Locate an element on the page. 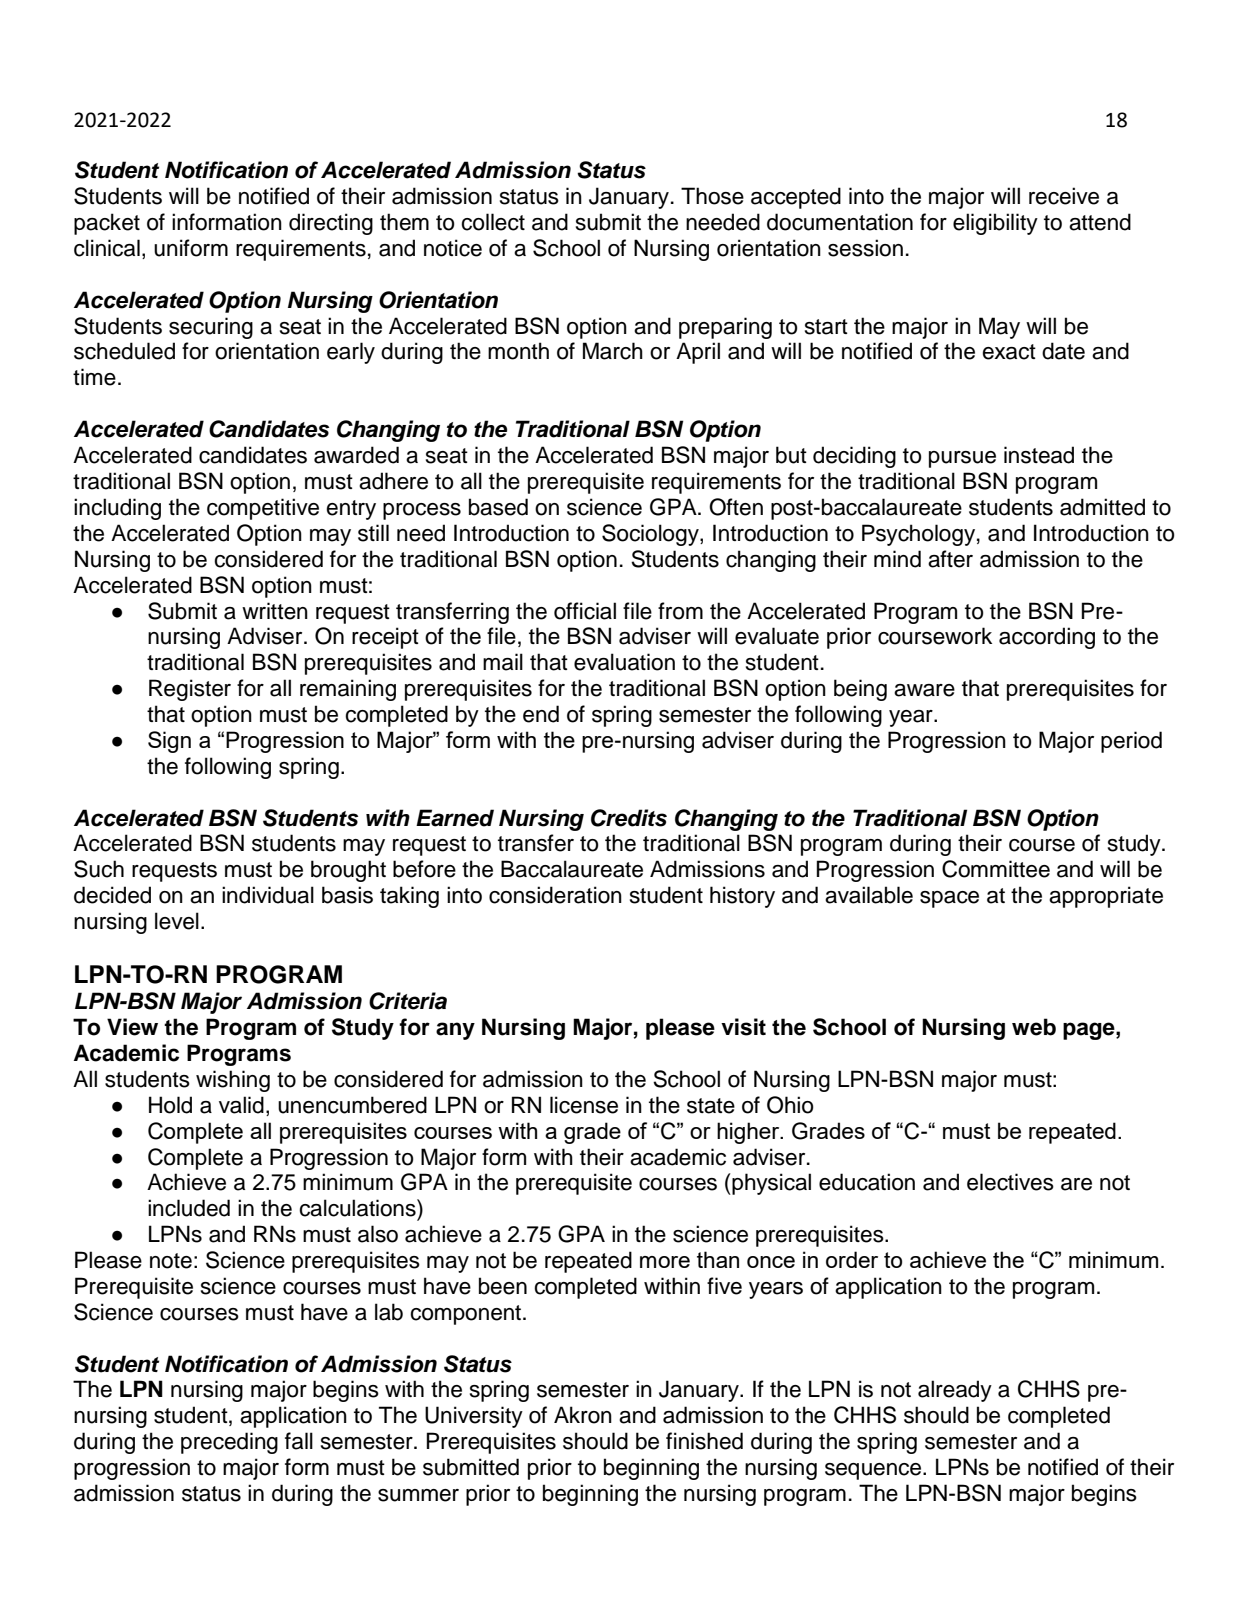  packet is located at coordinates (107, 224).
